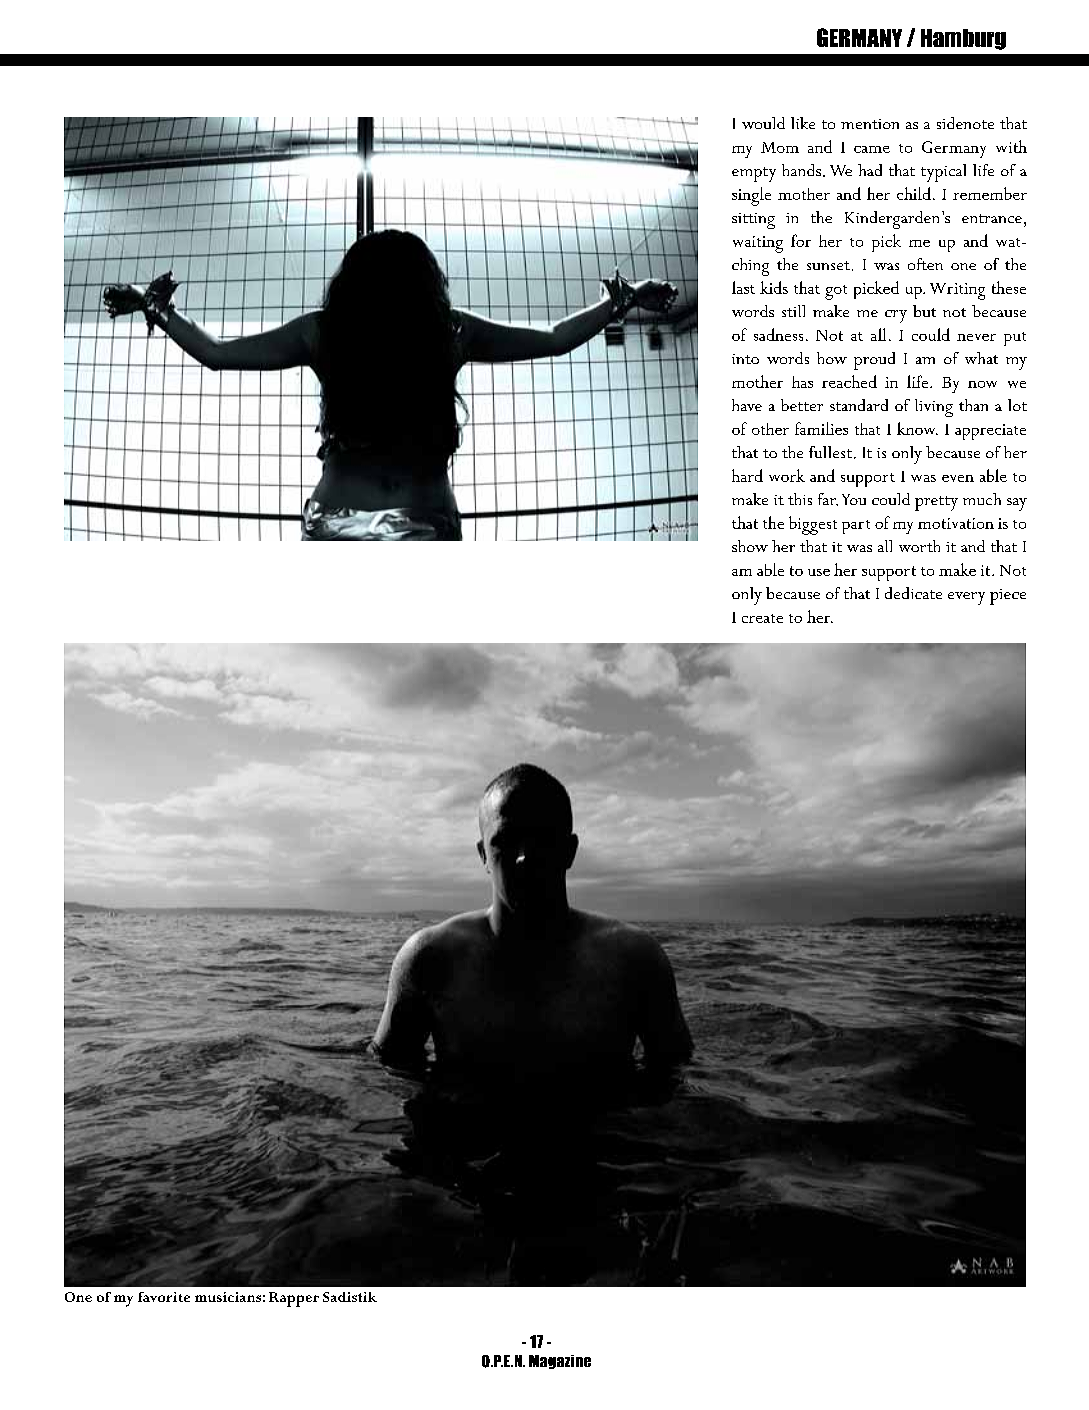 This image has height=1410, width=1089. Describe the element at coordinates (963, 39) in the image. I see `Hamburg` at that location.
